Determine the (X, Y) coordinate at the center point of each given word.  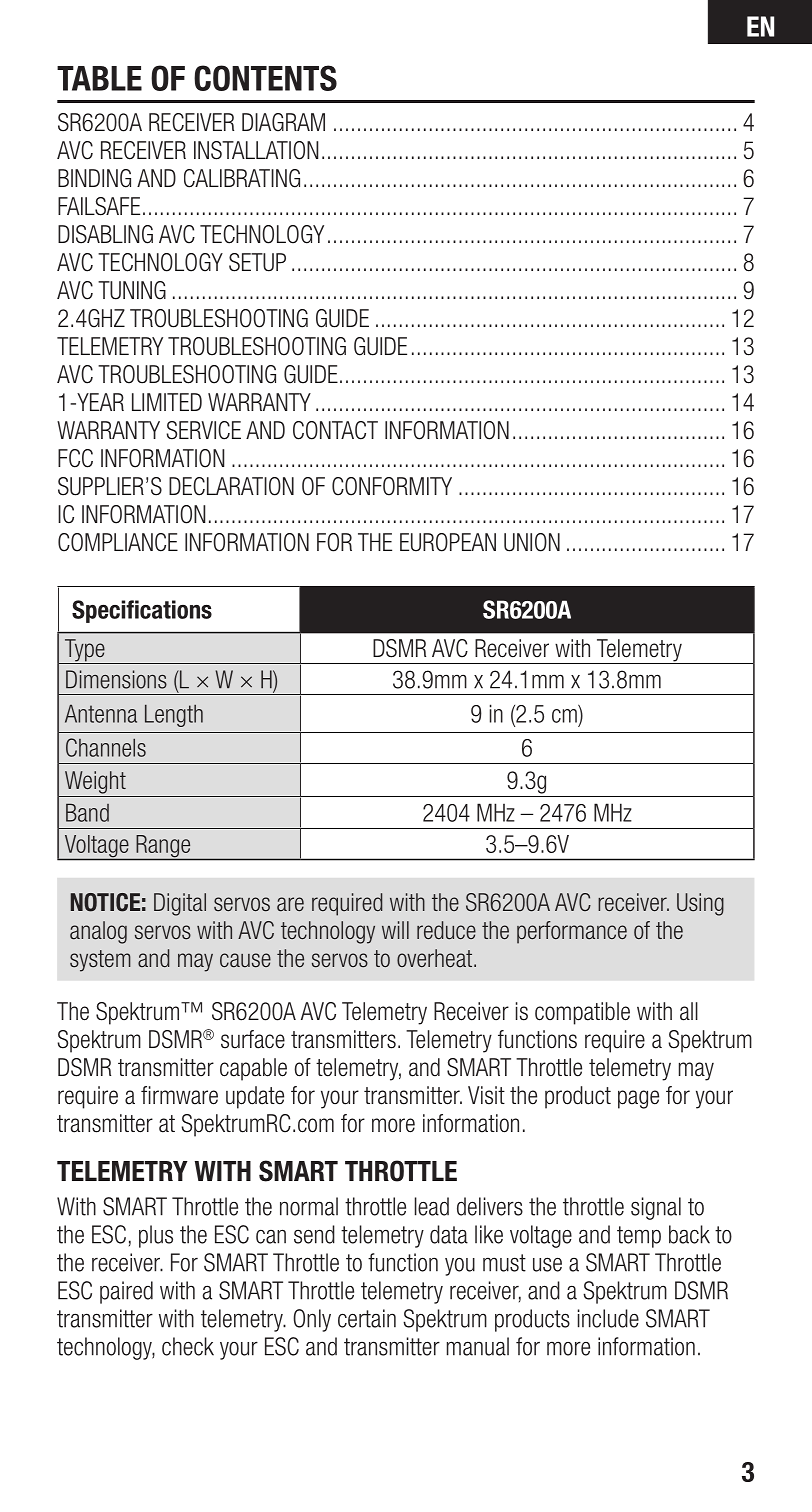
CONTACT (335, 430)
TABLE (99, 78)
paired (126, 1292)
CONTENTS (265, 78)
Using (700, 904)
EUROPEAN (448, 542)
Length (174, 715)
